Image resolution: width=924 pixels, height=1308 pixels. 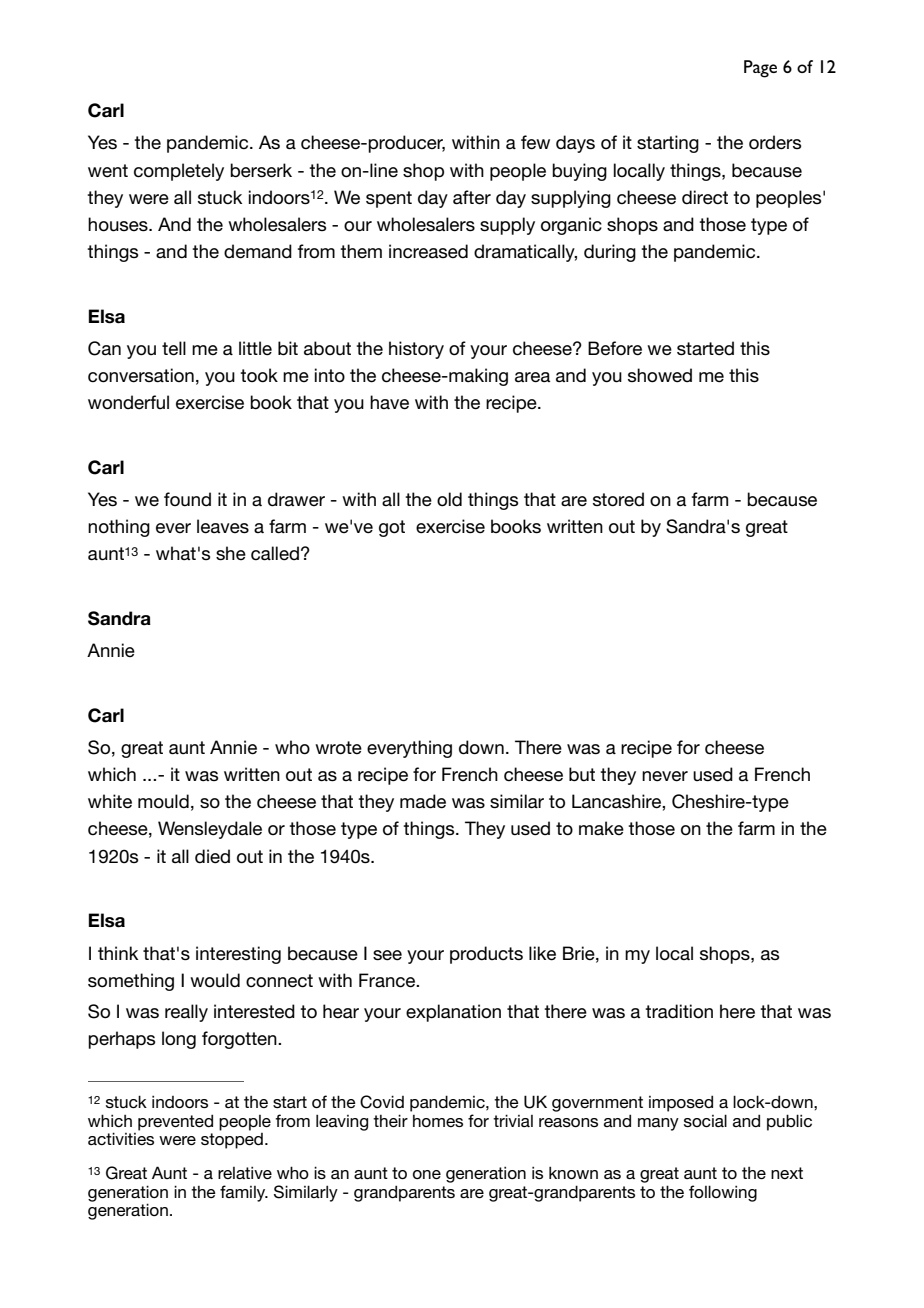 I want to click on following, so click(x=723, y=1193).
